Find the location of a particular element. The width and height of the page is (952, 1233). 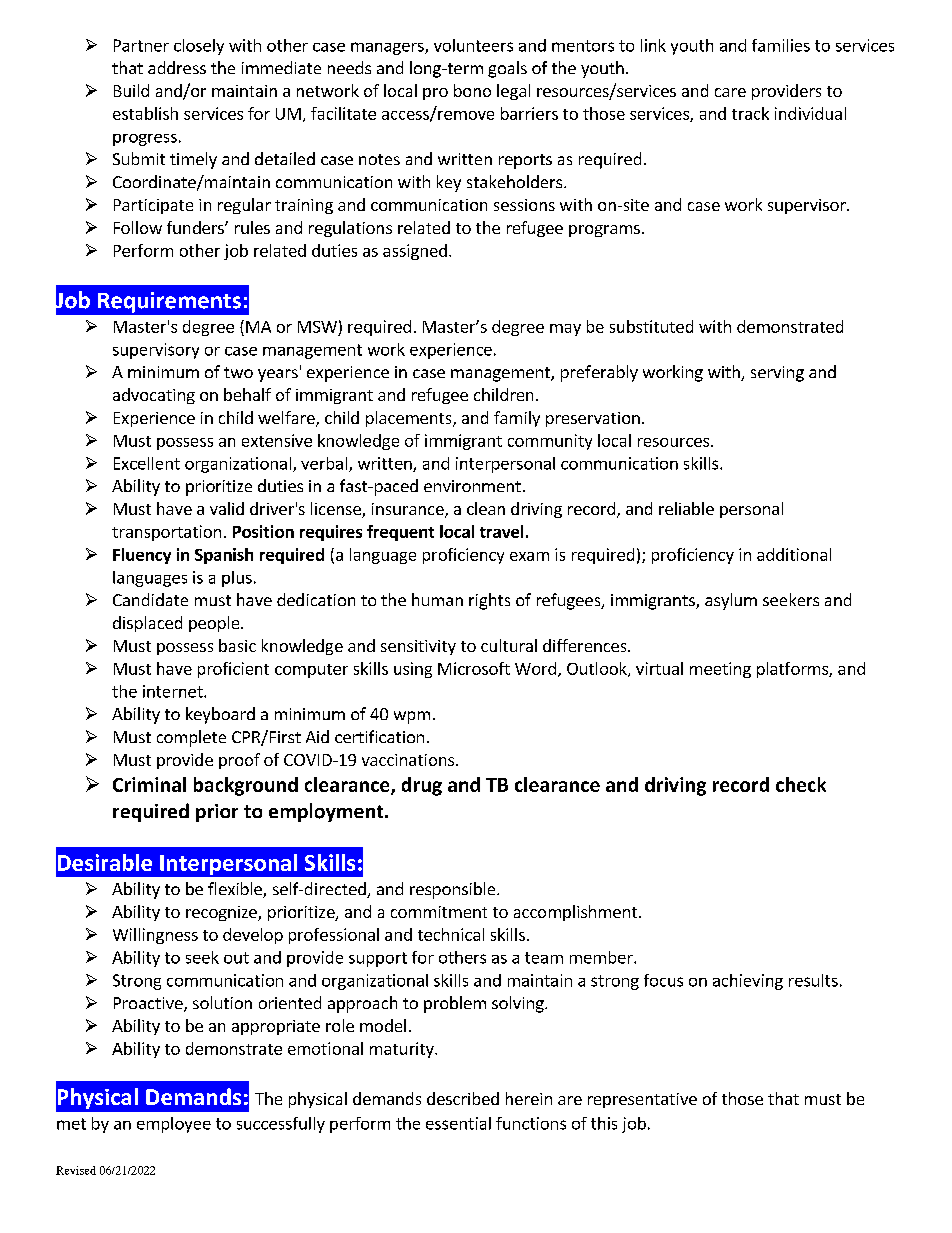

care is located at coordinates (730, 92).
